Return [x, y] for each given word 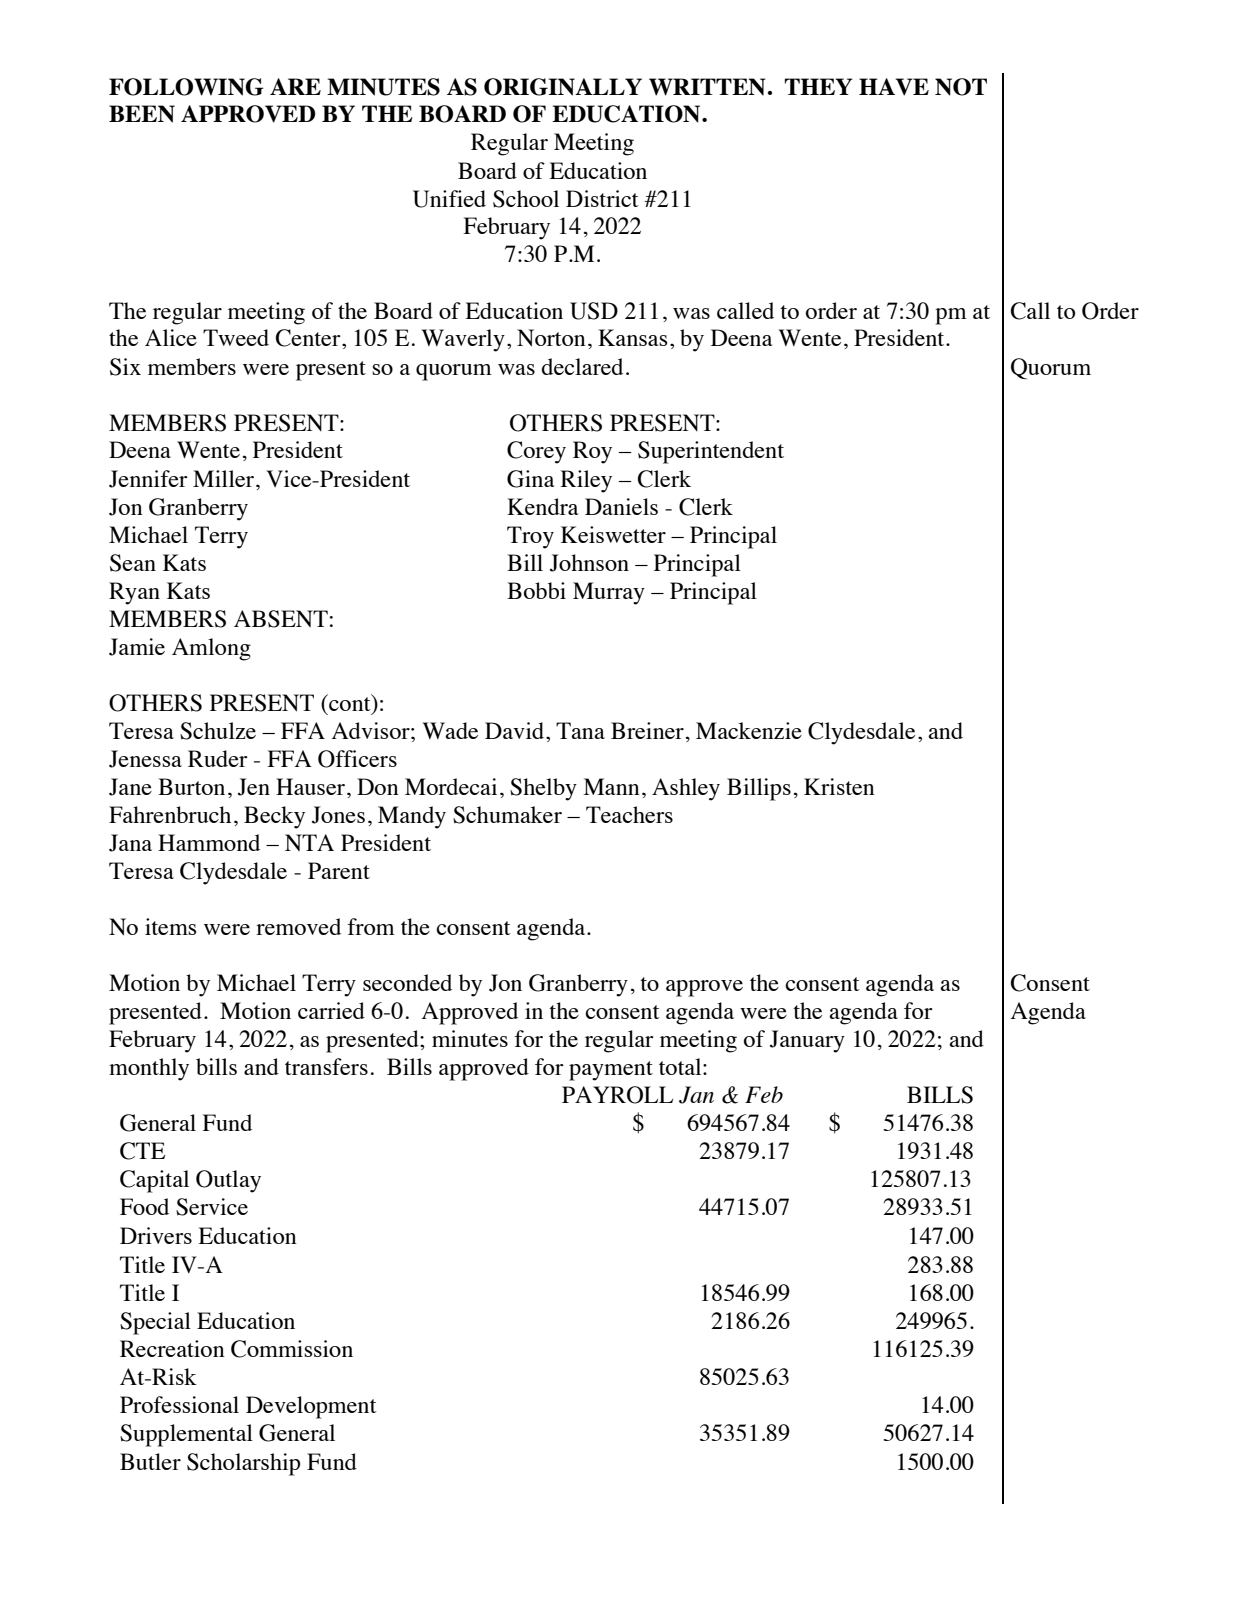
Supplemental [186, 1435]
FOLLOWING [186, 87]
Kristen [839, 786]
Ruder [218, 758]
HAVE [894, 87]
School [526, 199]
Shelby [543, 789]
